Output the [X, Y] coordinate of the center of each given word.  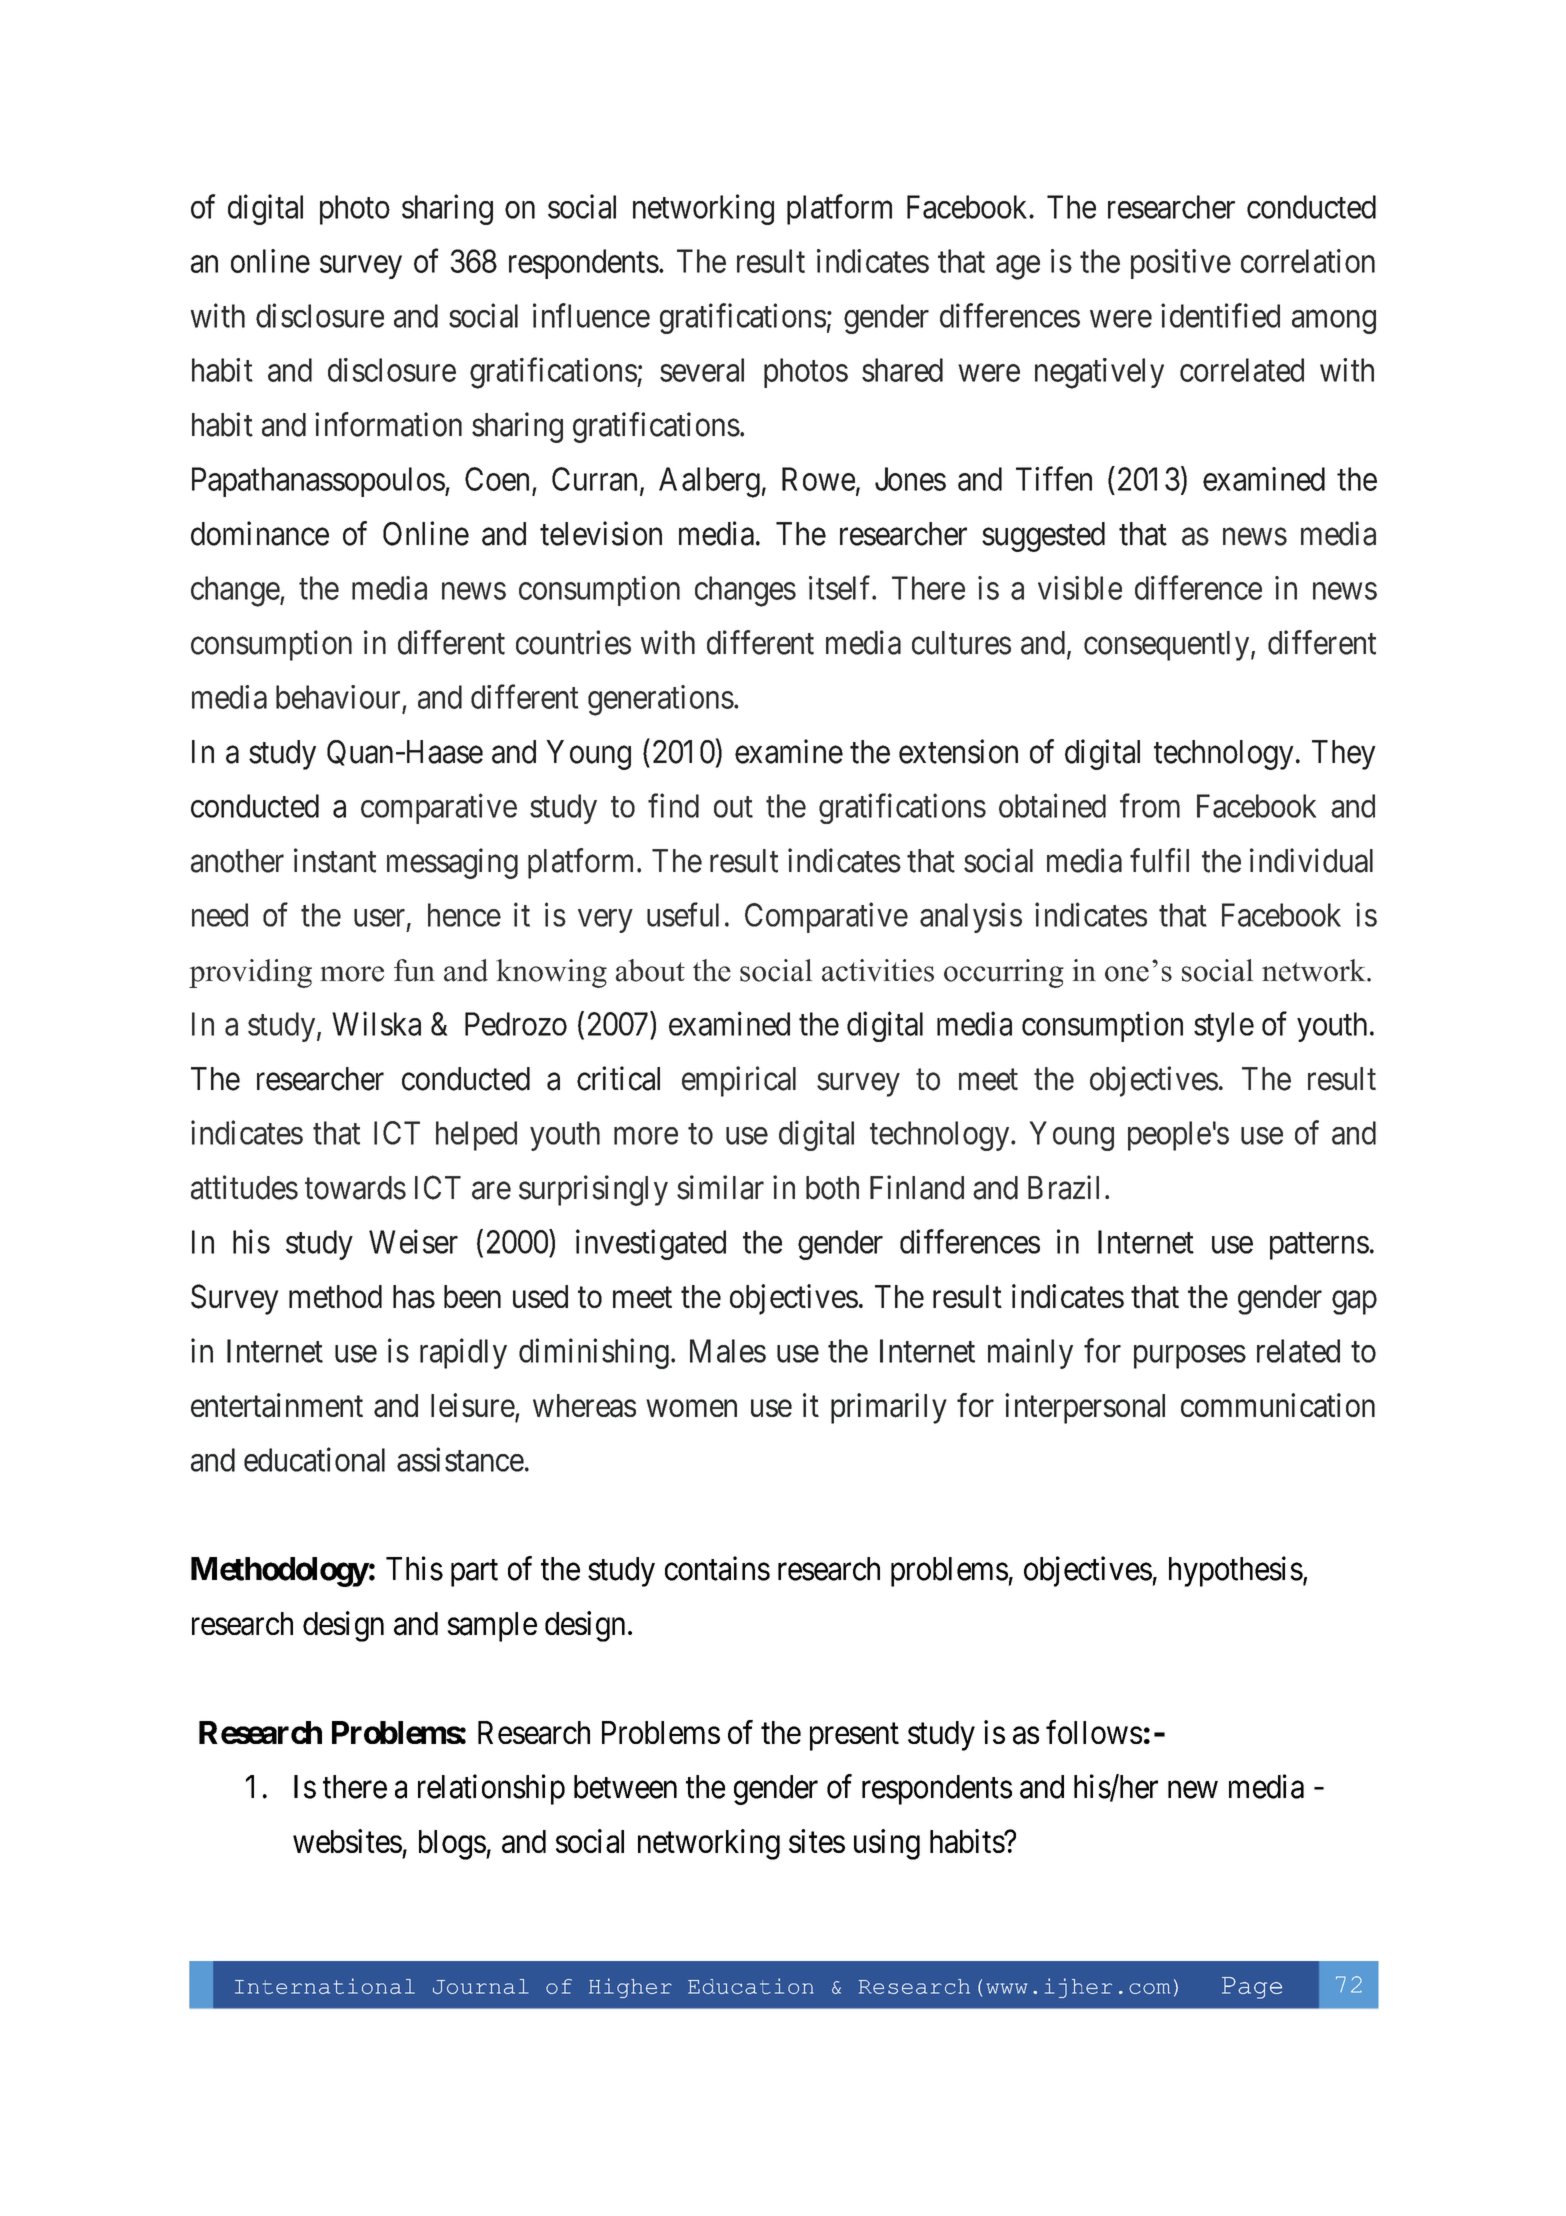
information [388, 424]
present [854, 1737]
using [887, 1844]
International [325, 1986]
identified [1220, 315]
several [702, 370]
